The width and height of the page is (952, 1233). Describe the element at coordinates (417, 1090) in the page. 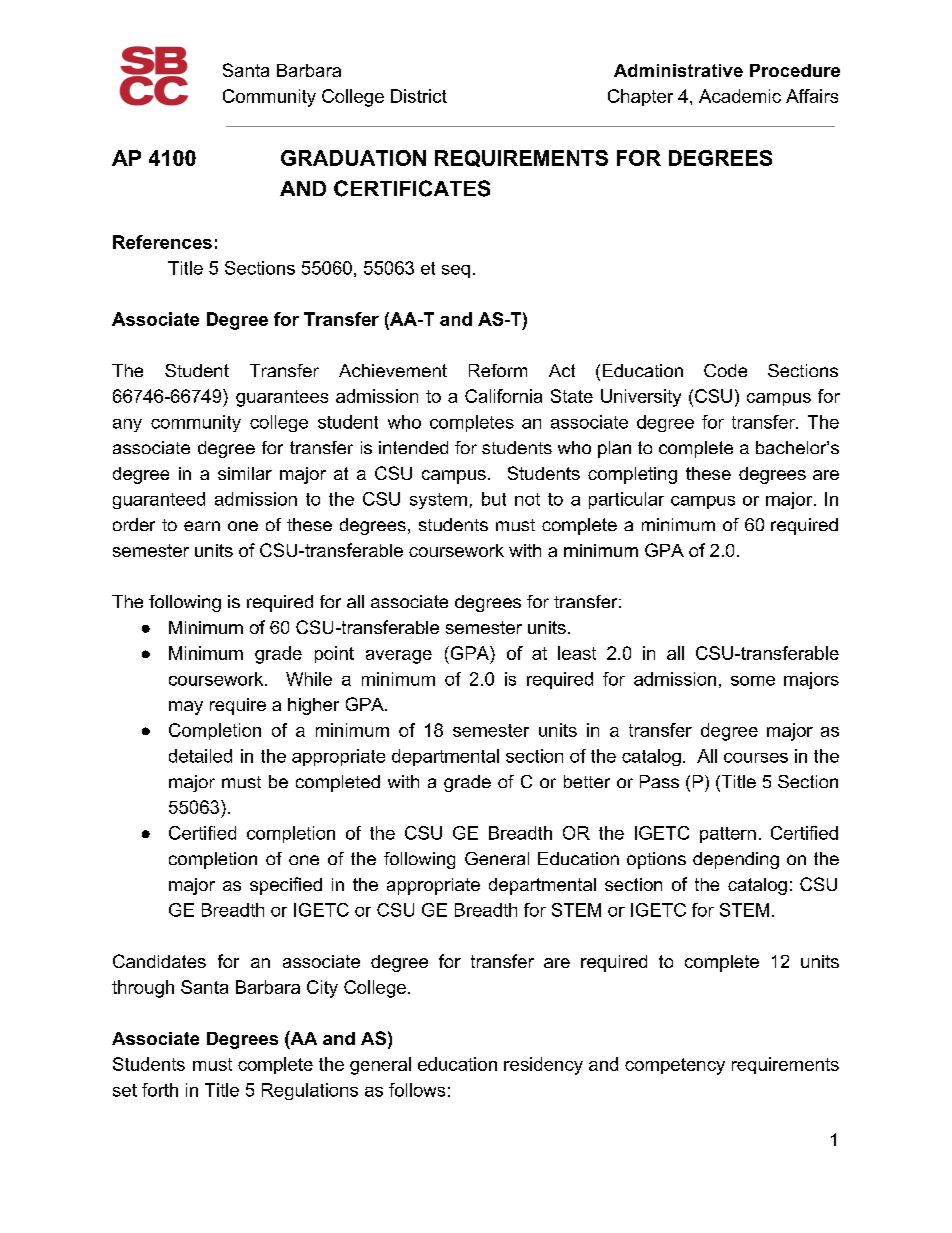

I see `follows` at that location.
